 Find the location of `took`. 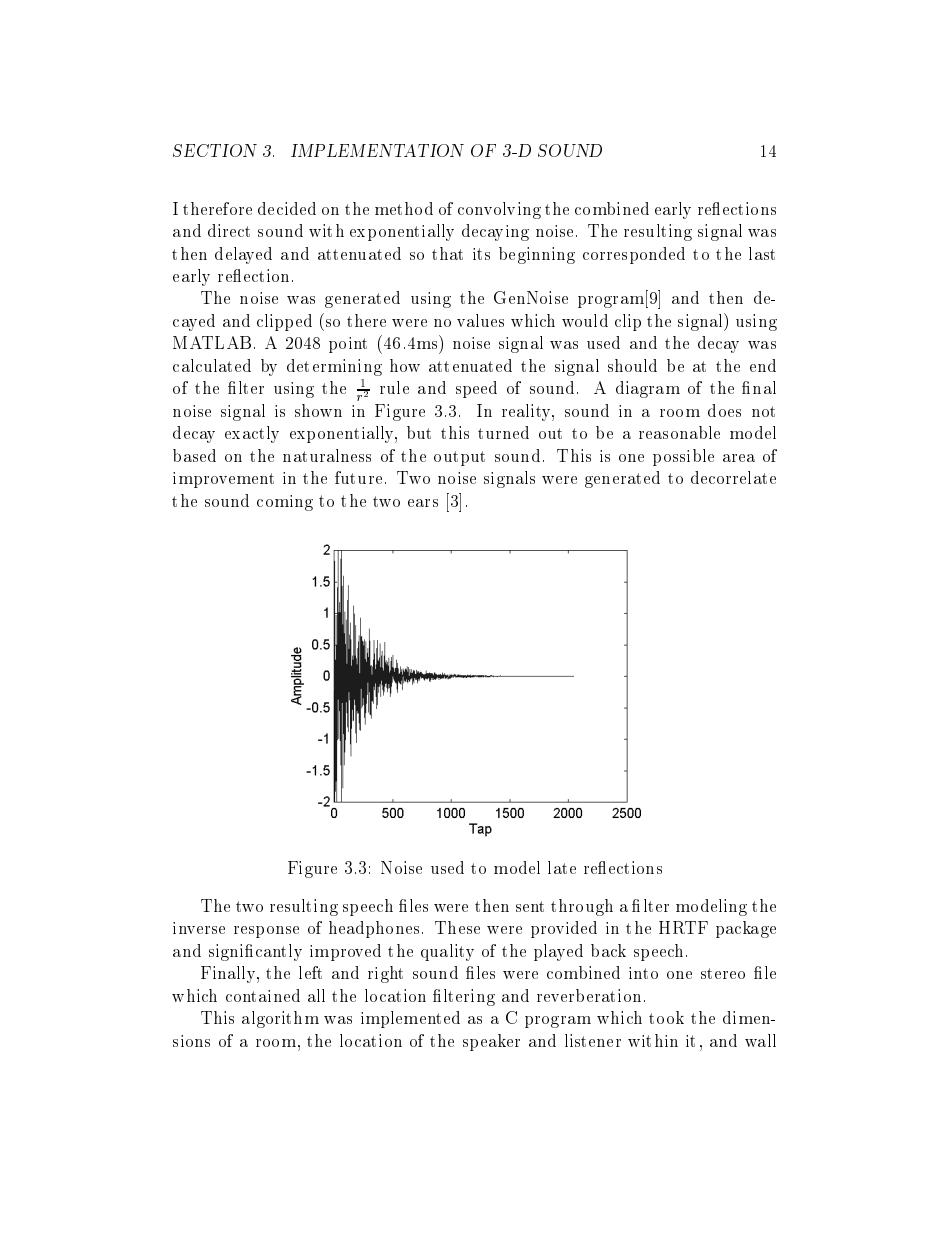

took is located at coordinates (666, 1017).
